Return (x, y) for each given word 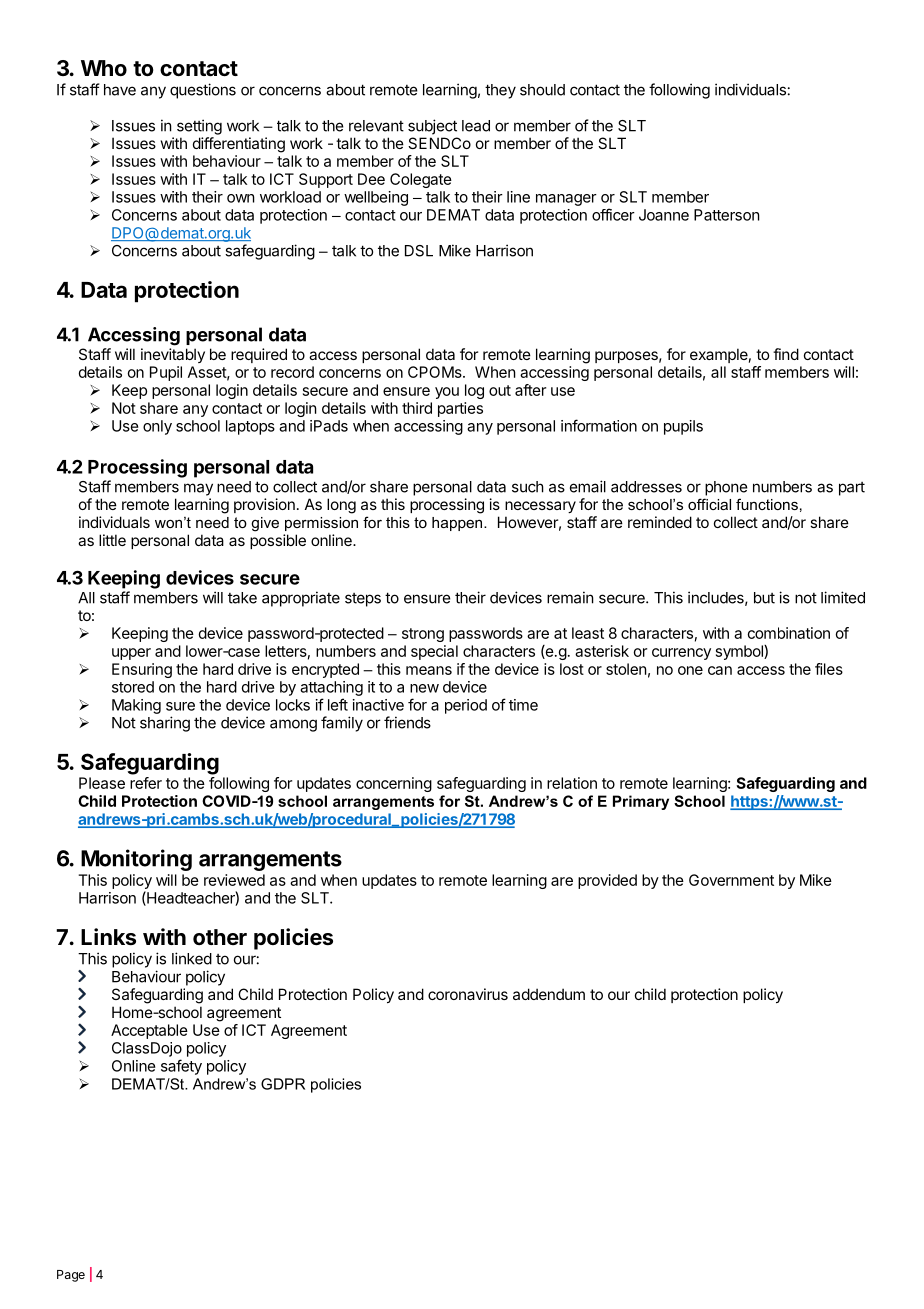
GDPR (283, 1084)
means (429, 670)
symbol (740, 652)
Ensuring (142, 670)
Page (71, 1276)
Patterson (727, 215)
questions (203, 91)
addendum (549, 994)
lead (476, 126)
